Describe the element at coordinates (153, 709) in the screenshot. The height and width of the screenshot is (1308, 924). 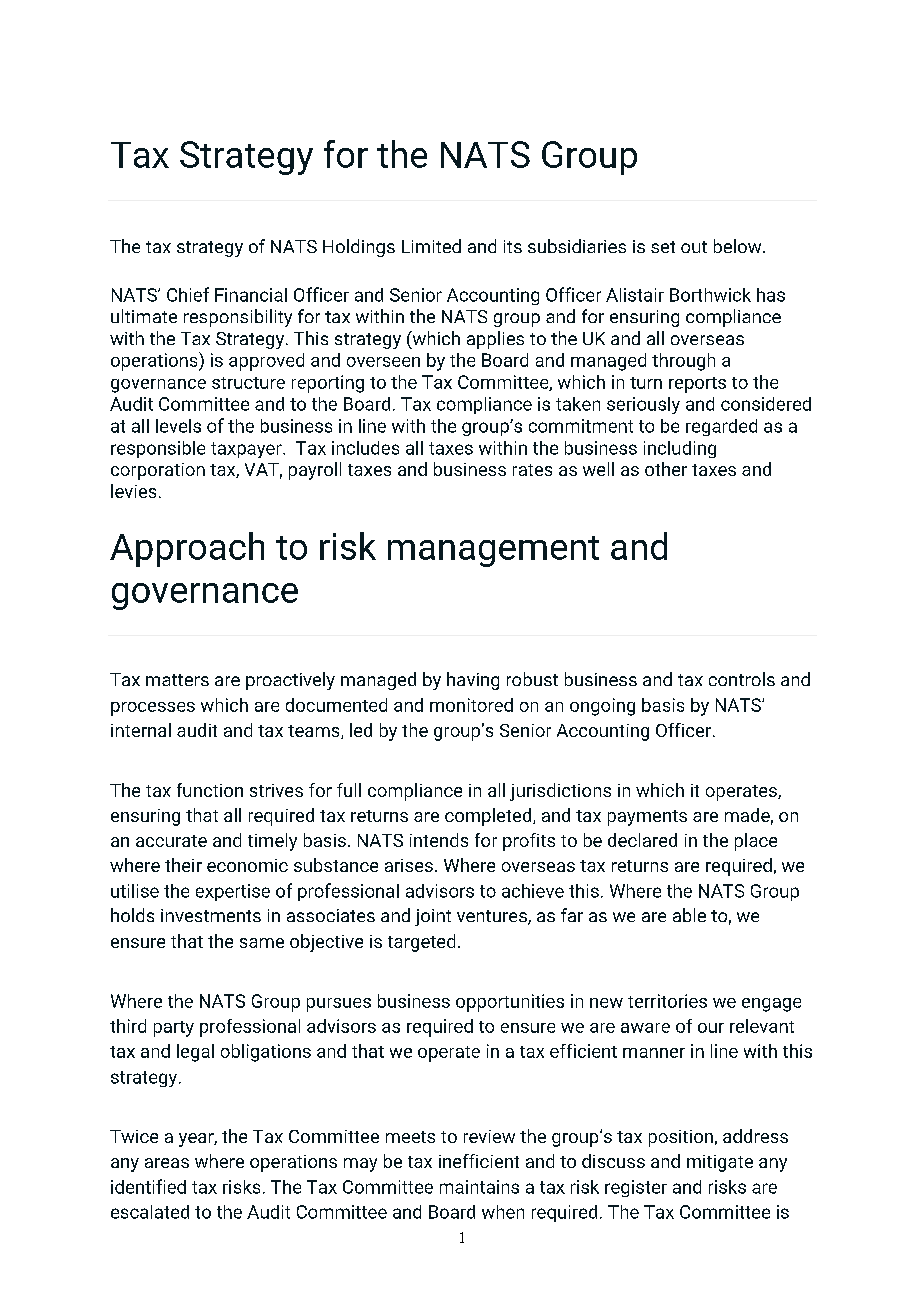
I see `processes` at that location.
